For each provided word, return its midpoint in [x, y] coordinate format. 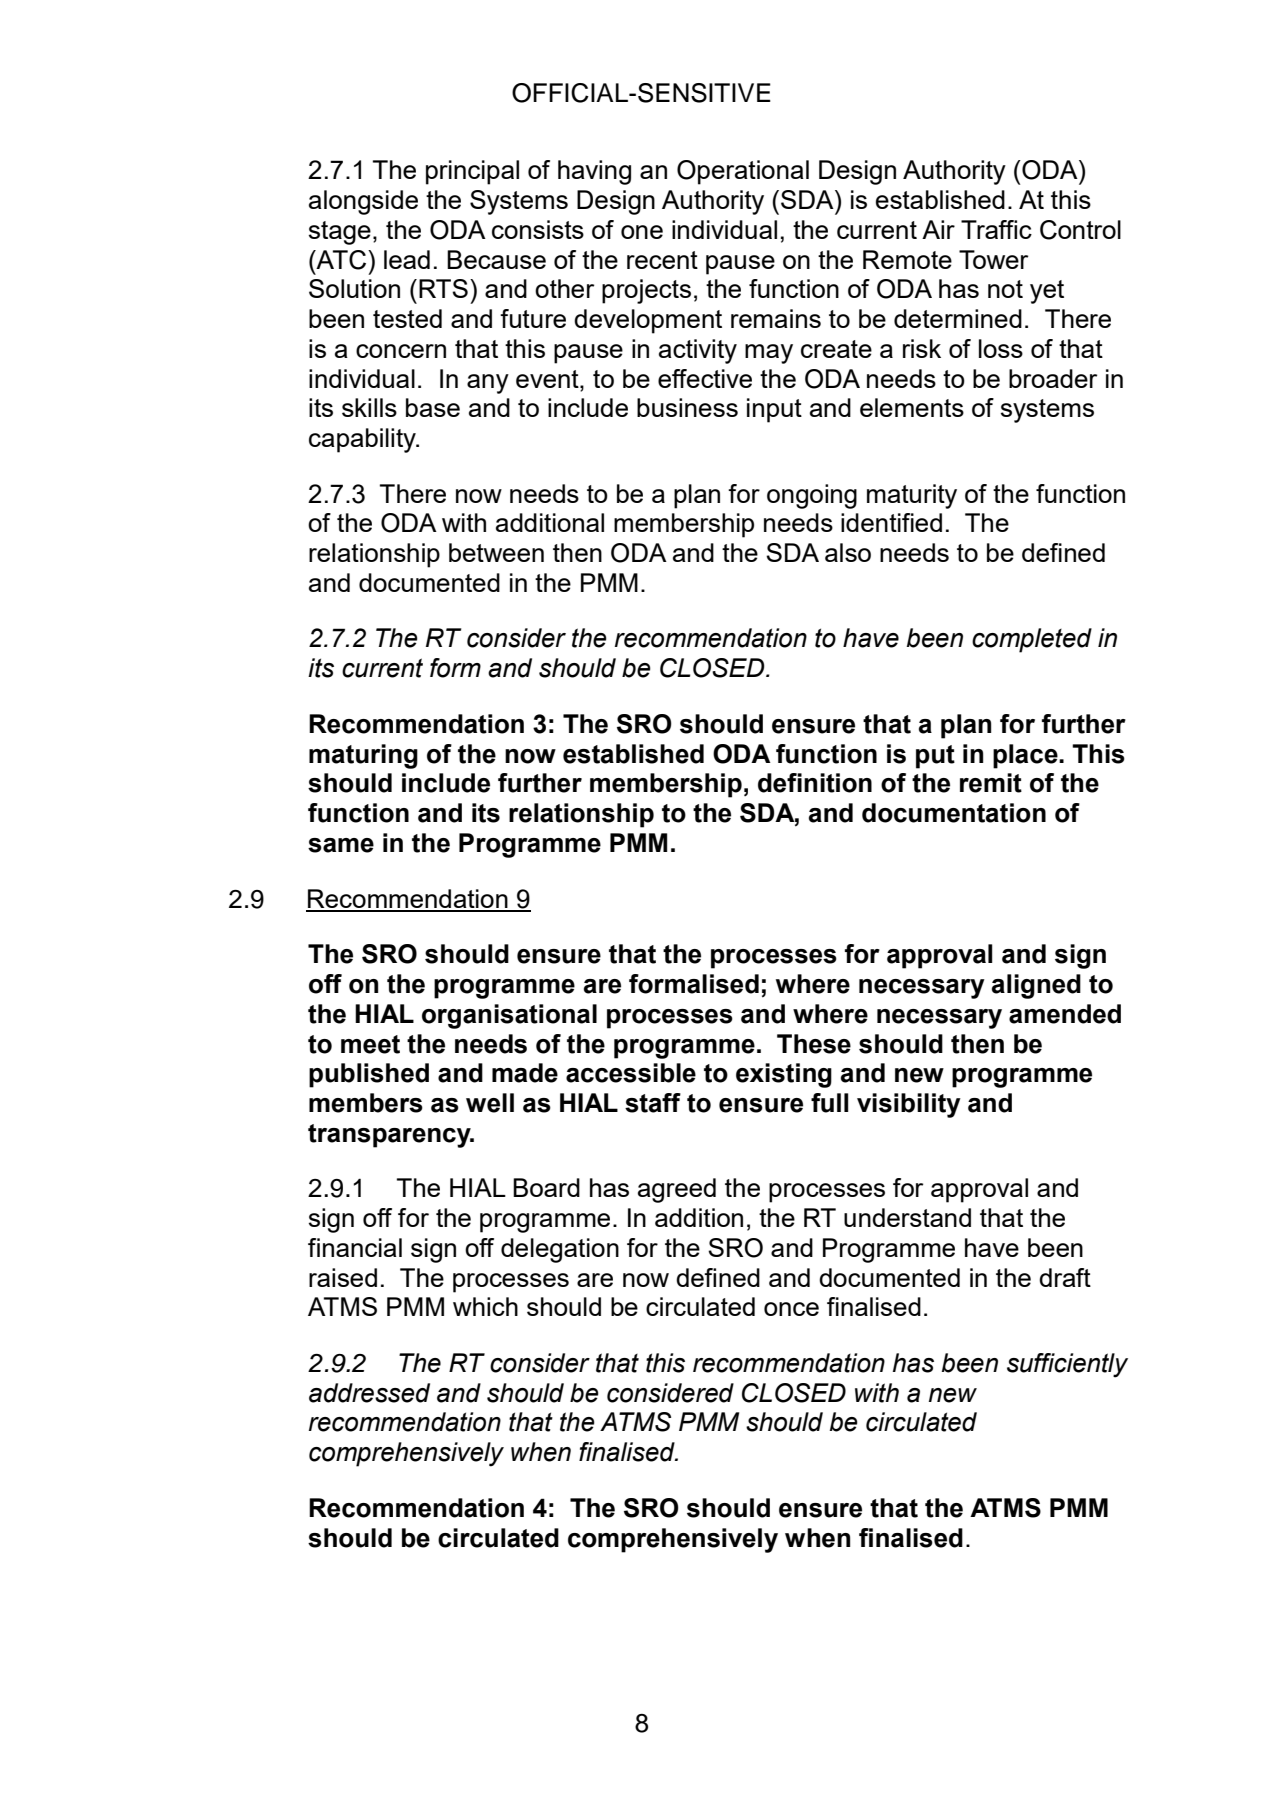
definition [815, 783]
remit [991, 783]
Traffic [996, 229]
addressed [369, 1393]
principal [472, 172]
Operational [743, 172]
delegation [560, 1250]
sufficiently [1067, 1365]
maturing [363, 756]
